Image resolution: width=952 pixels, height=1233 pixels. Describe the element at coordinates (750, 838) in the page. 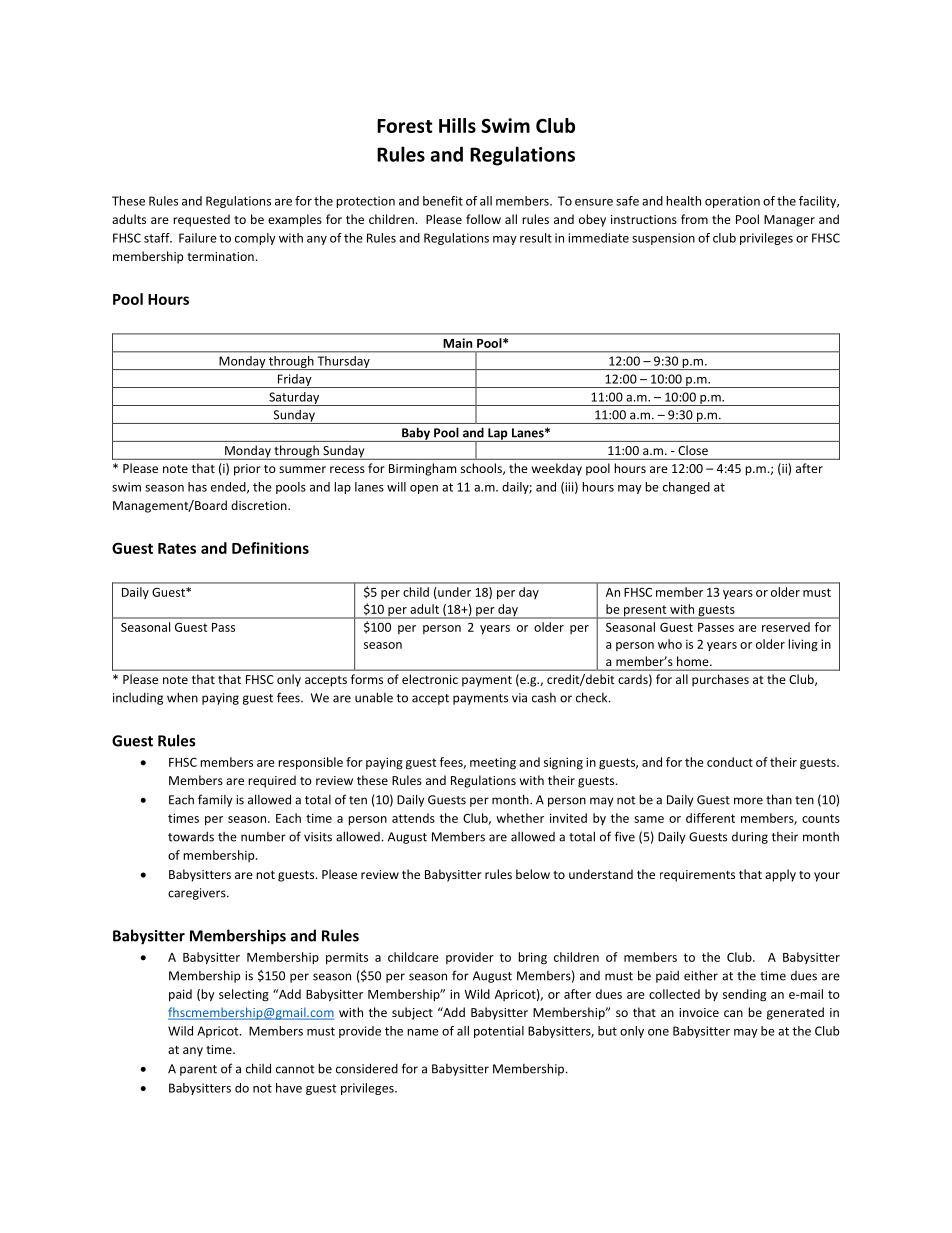

I see `during` at that location.
